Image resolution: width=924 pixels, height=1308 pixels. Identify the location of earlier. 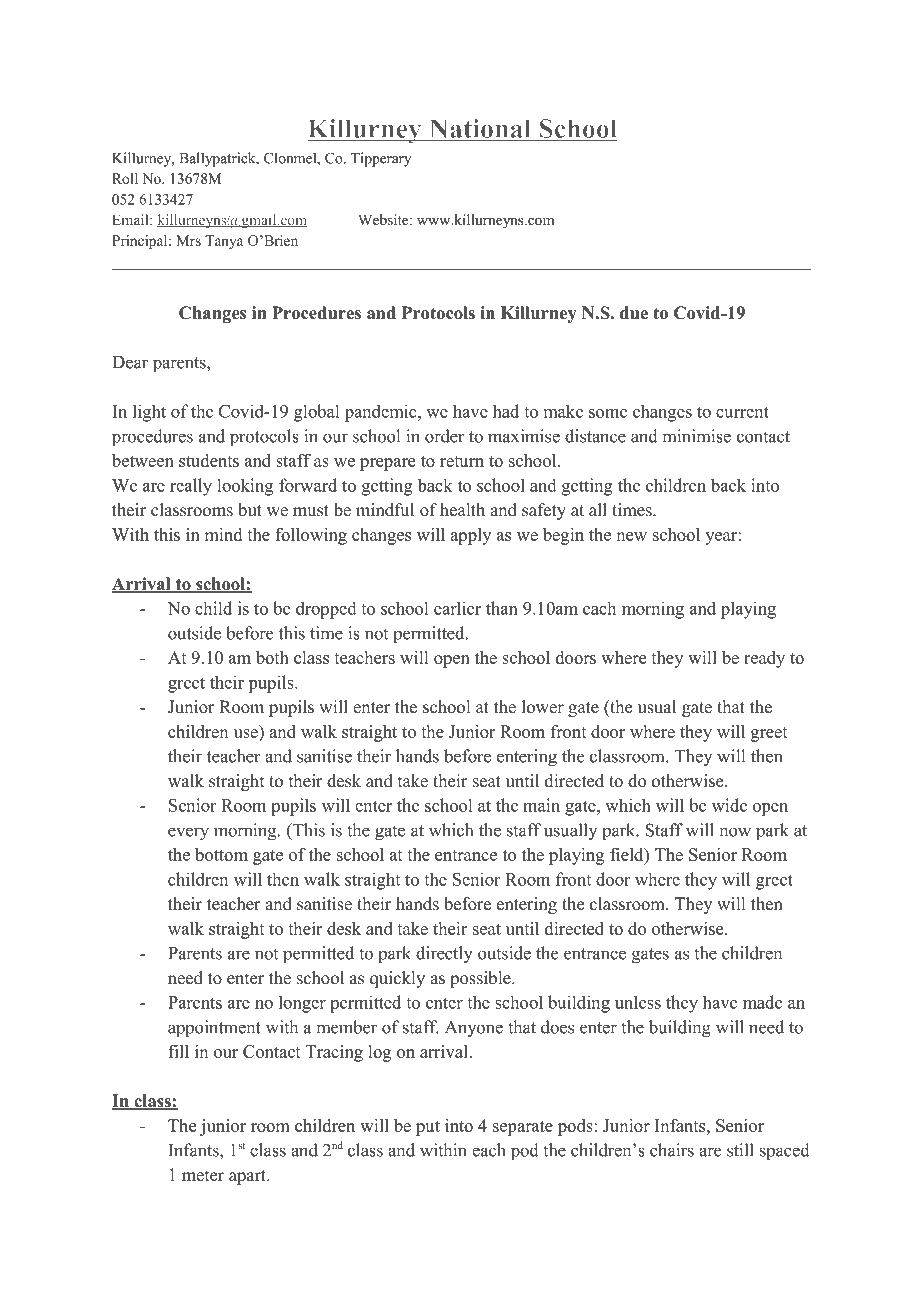
(457, 608).
